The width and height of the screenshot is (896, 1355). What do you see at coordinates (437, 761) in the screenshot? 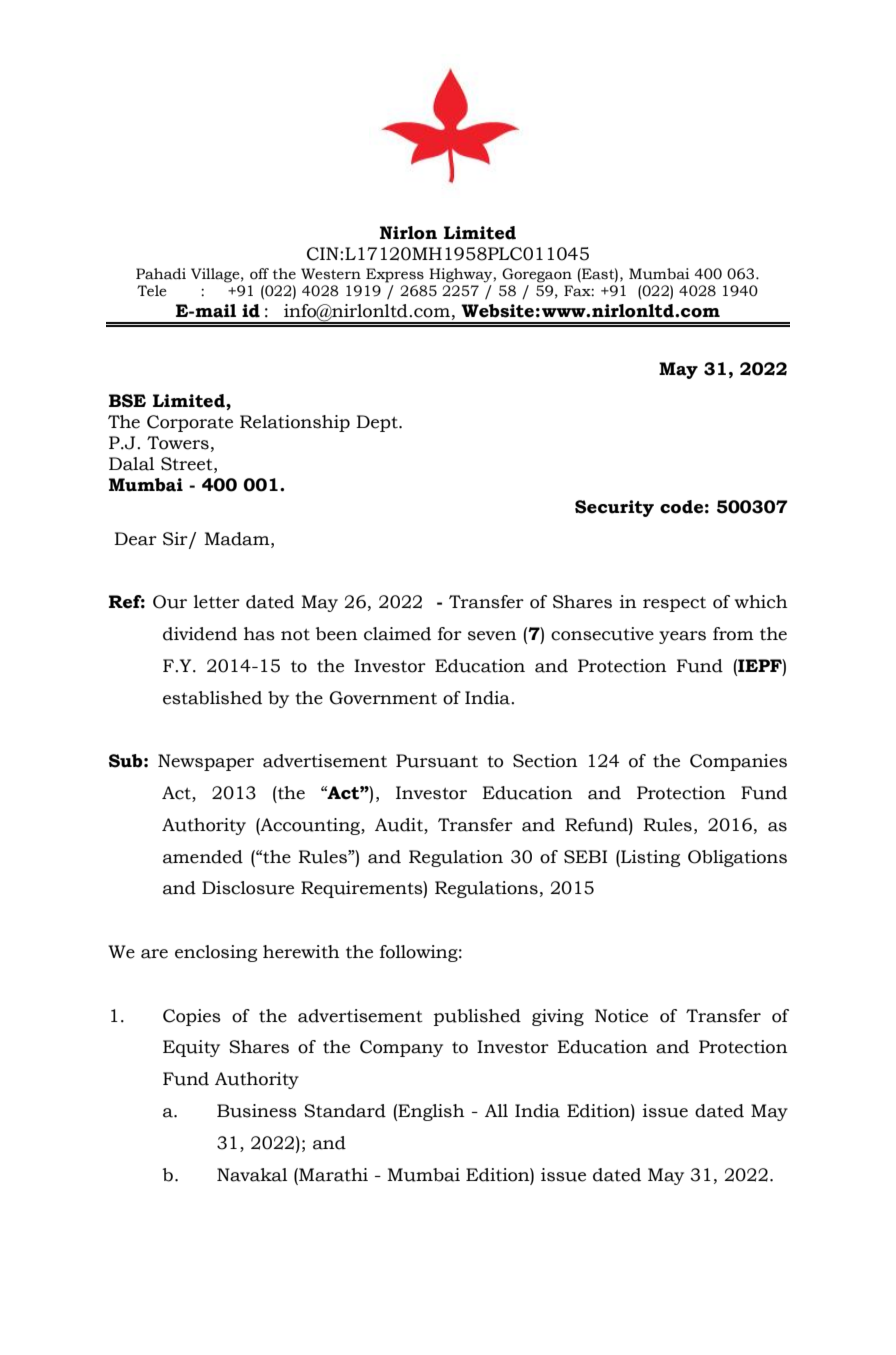
I see `Pursuant` at bounding box center [437, 761].
